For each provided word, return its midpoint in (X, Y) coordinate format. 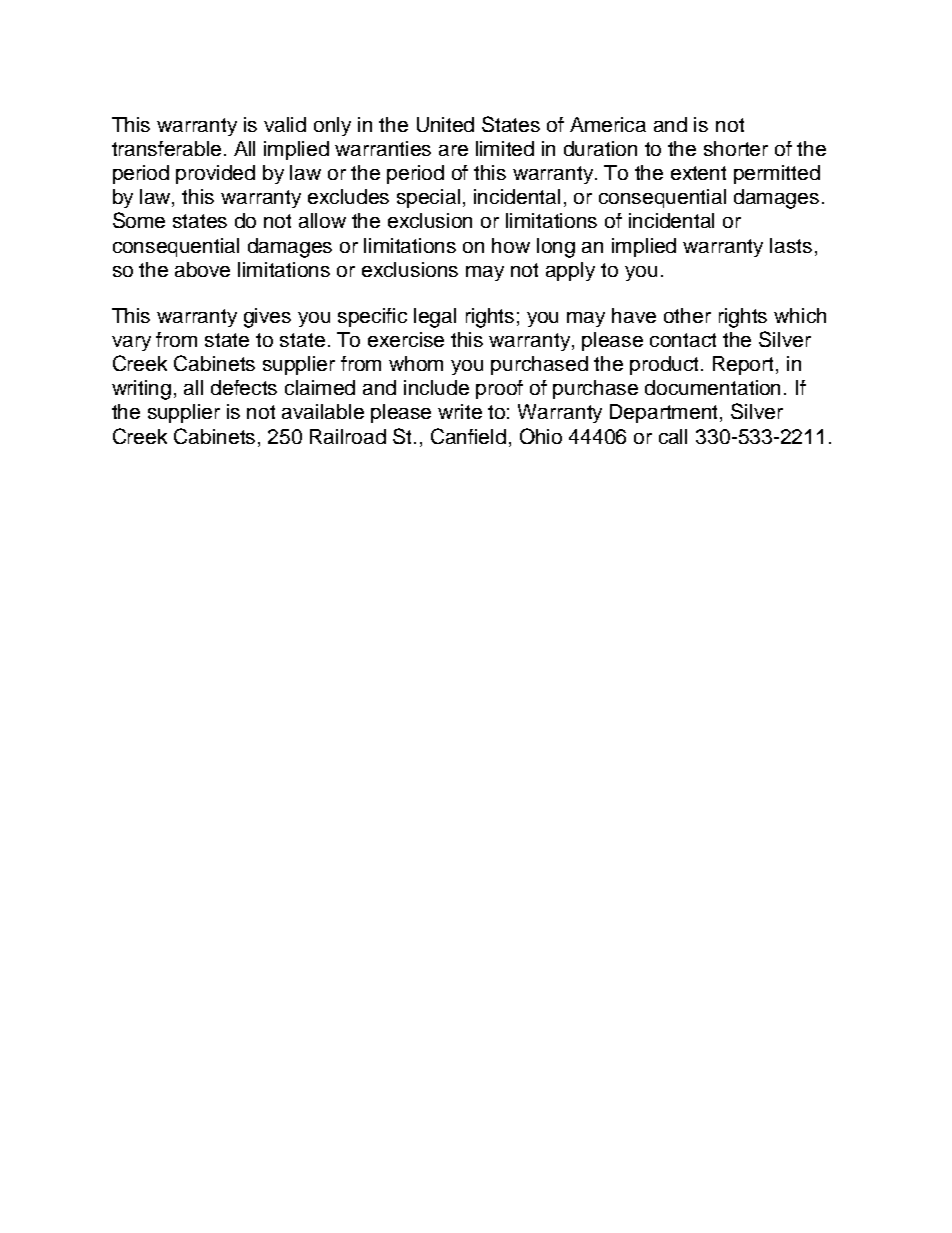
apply (570, 271)
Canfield (468, 436)
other (687, 315)
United (445, 124)
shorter (736, 148)
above (202, 269)
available (323, 411)
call (673, 436)
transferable (168, 148)
